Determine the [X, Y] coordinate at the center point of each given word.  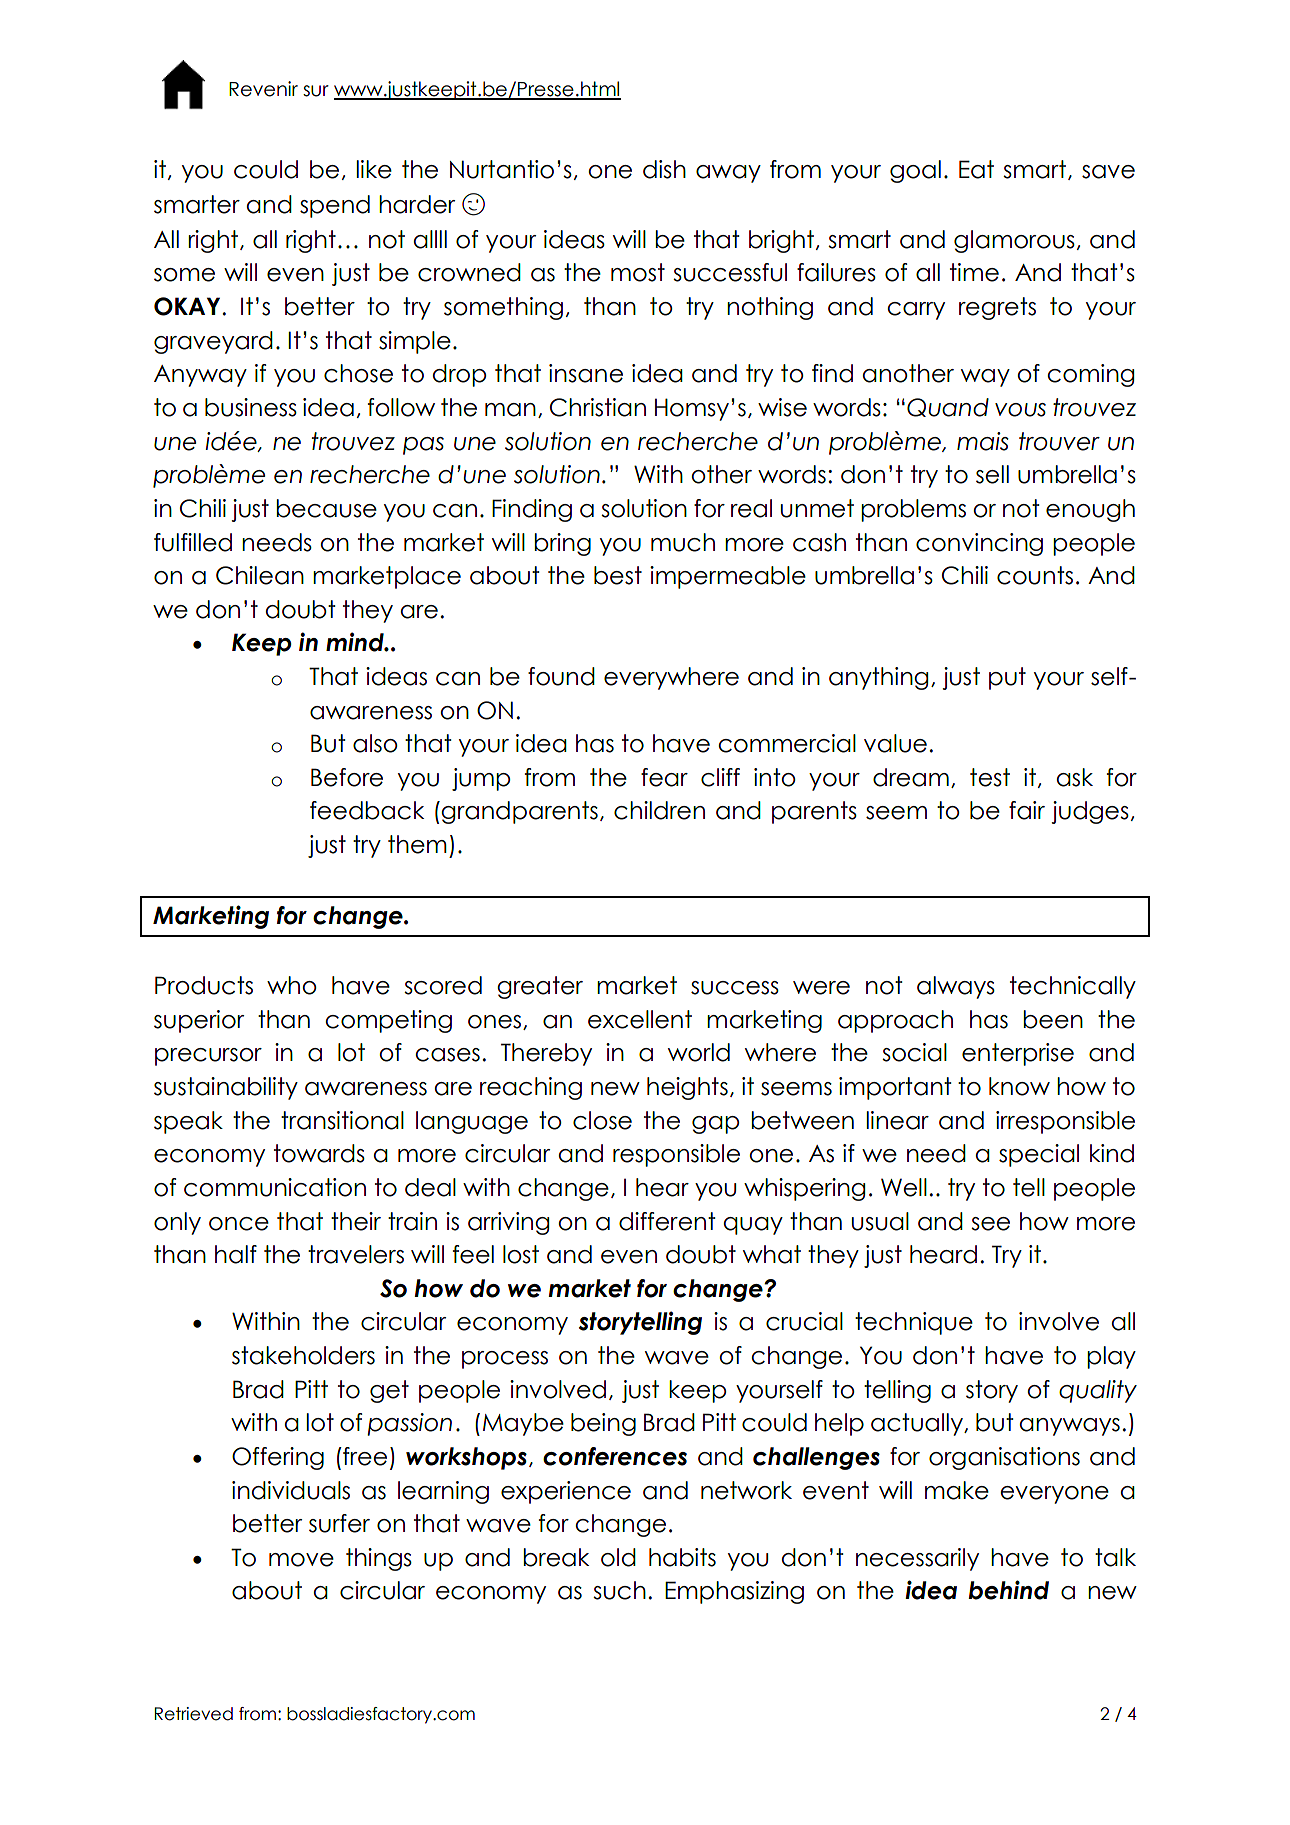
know [1019, 1086]
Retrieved [194, 1714]
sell [992, 474]
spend [335, 206]
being [603, 1424]
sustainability [226, 1088]
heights [687, 1088]
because [326, 508]
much [683, 542]
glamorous [1014, 241]
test [990, 777]
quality [1098, 1391]
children [659, 810]
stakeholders [303, 1355]
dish [664, 169]
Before [347, 777]
